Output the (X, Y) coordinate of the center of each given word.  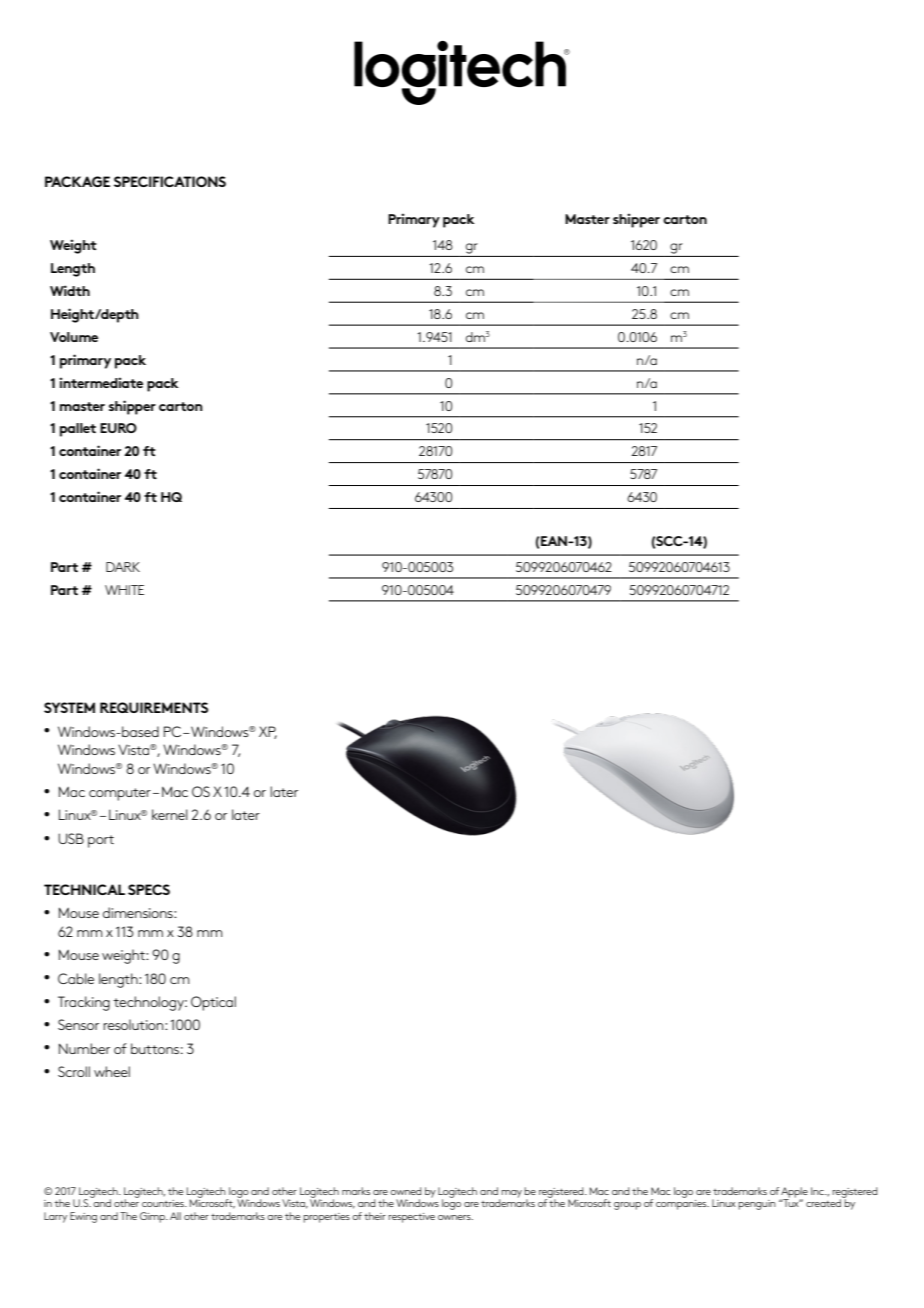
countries (164, 1203)
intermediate (101, 382)
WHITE (124, 590)
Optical (213, 1003)
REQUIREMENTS (154, 707)
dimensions (139, 912)
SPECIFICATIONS (170, 181)
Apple (794, 1193)
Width (70, 290)
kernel (170, 814)
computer (120, 794)
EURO (118, 428)
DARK (123, 567)
